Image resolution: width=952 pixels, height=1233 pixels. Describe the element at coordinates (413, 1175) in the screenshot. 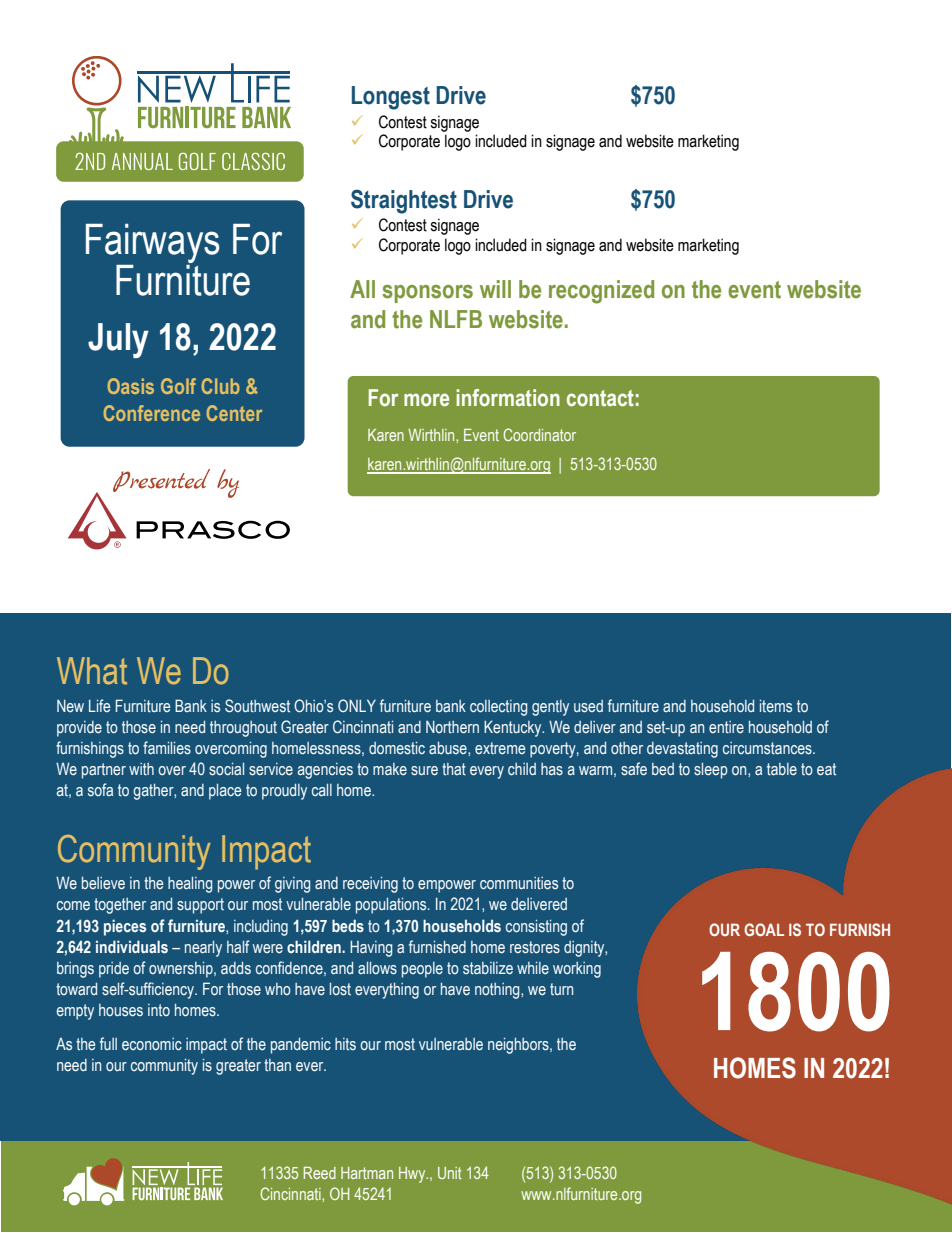

I see `Hwy` at that location.
